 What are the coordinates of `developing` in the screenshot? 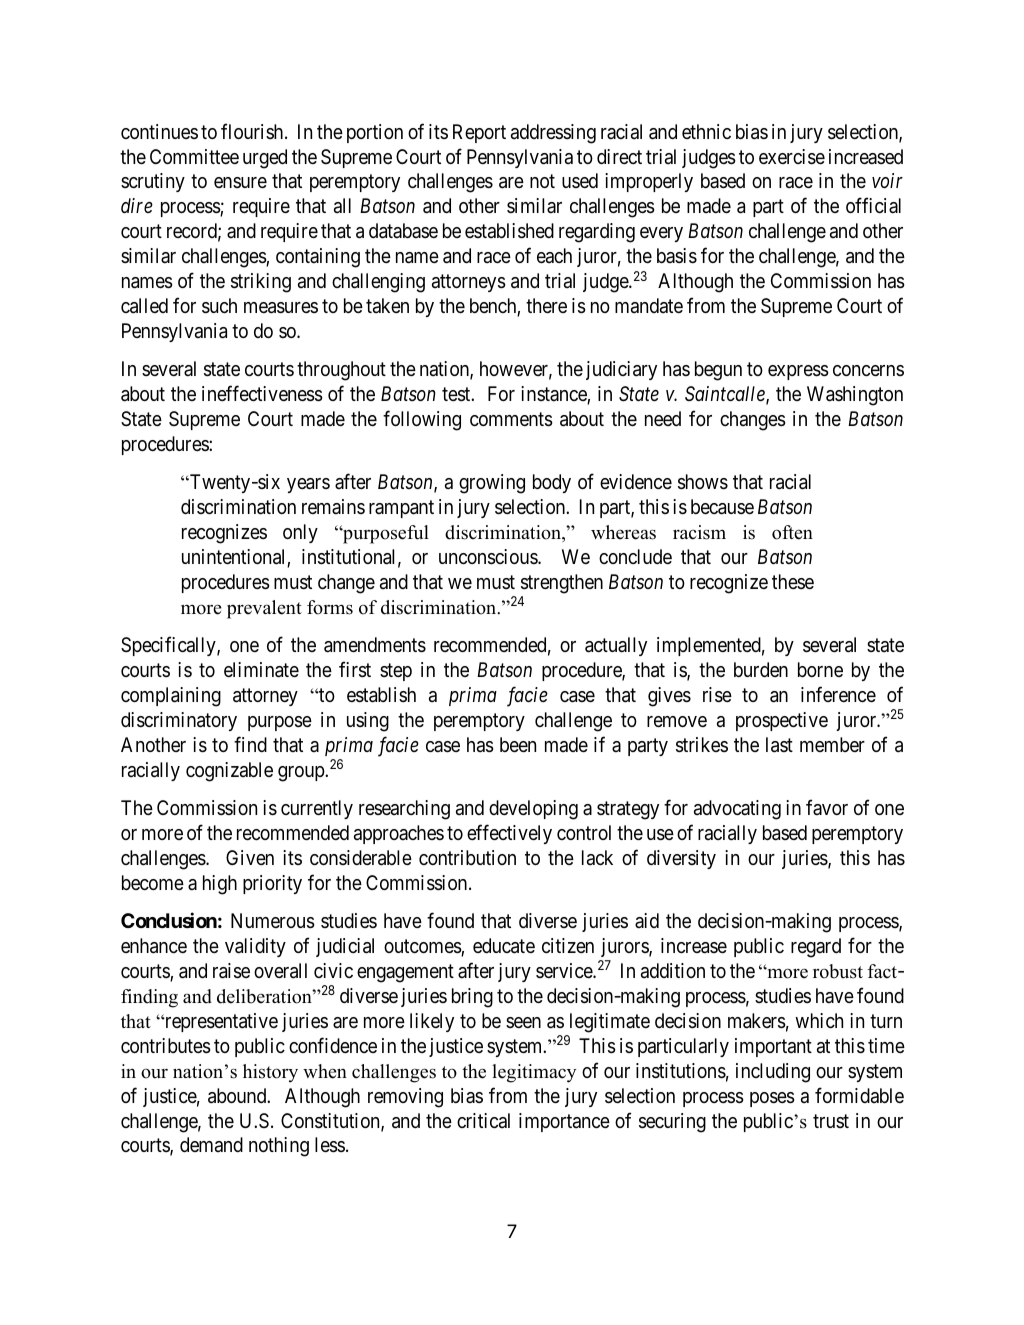 It's located at (533, 810).
